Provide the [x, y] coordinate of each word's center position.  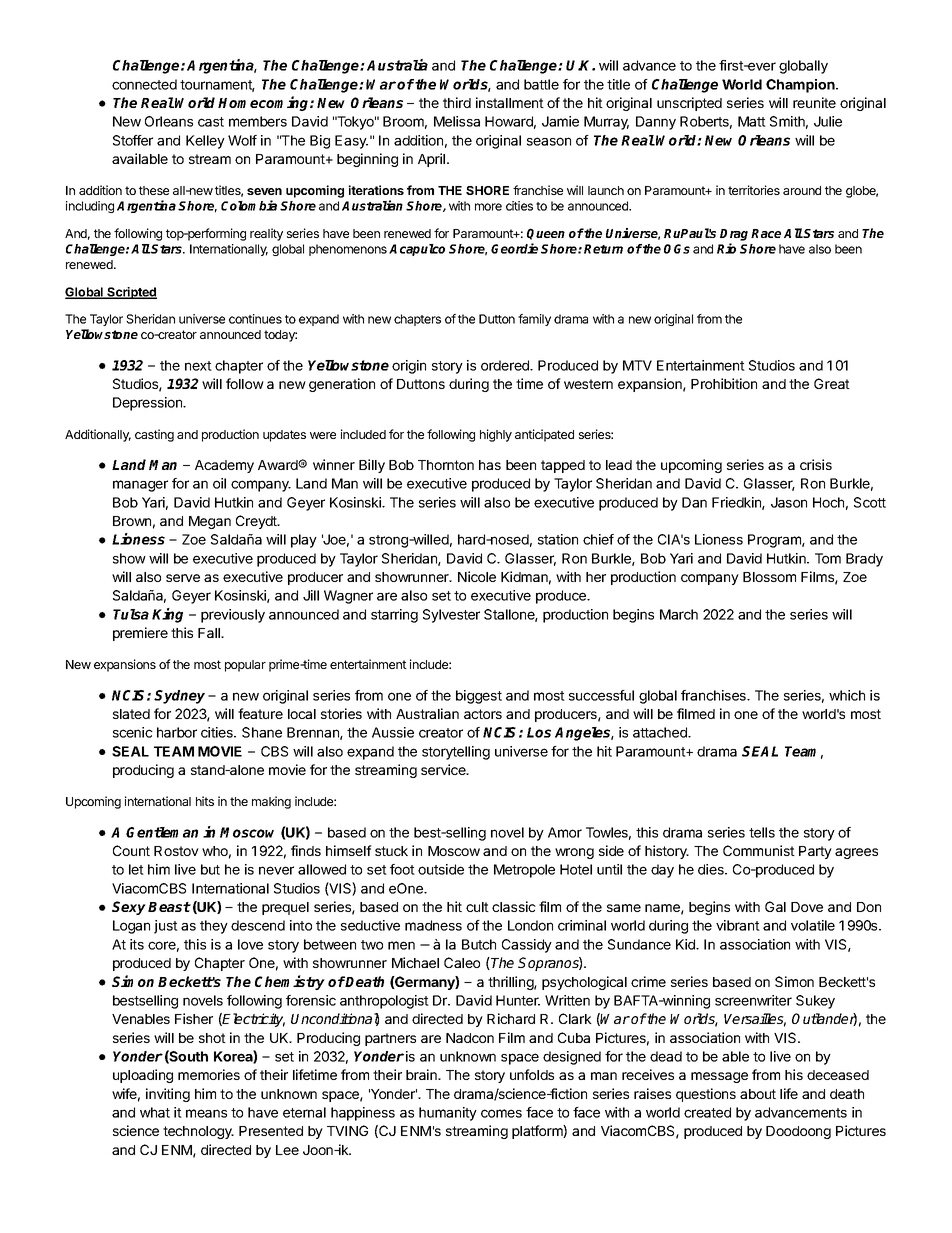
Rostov [176, 851]
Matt [752, 121]
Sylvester [451, 616]
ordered [506, 365]
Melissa [457, 121]
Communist [759, 850]
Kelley [205, 142]
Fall [210, 633]
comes [501, 1113]
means [206, 1113]
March [679, 614]
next [198, 366]
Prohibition [724, 383]
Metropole [524, 871]
